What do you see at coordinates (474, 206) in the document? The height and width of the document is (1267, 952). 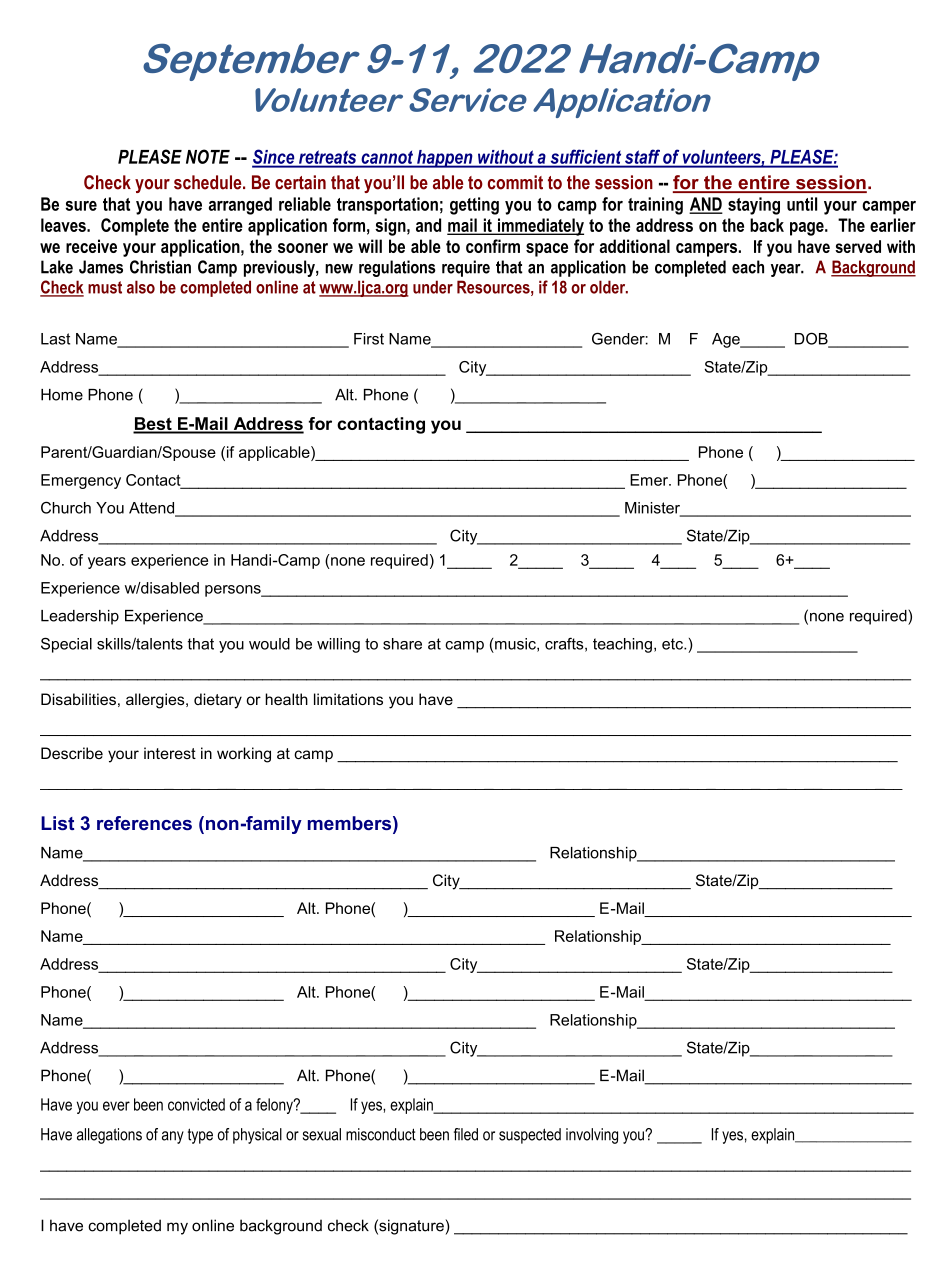 I see `getting` at bounding box center [474, 206].
